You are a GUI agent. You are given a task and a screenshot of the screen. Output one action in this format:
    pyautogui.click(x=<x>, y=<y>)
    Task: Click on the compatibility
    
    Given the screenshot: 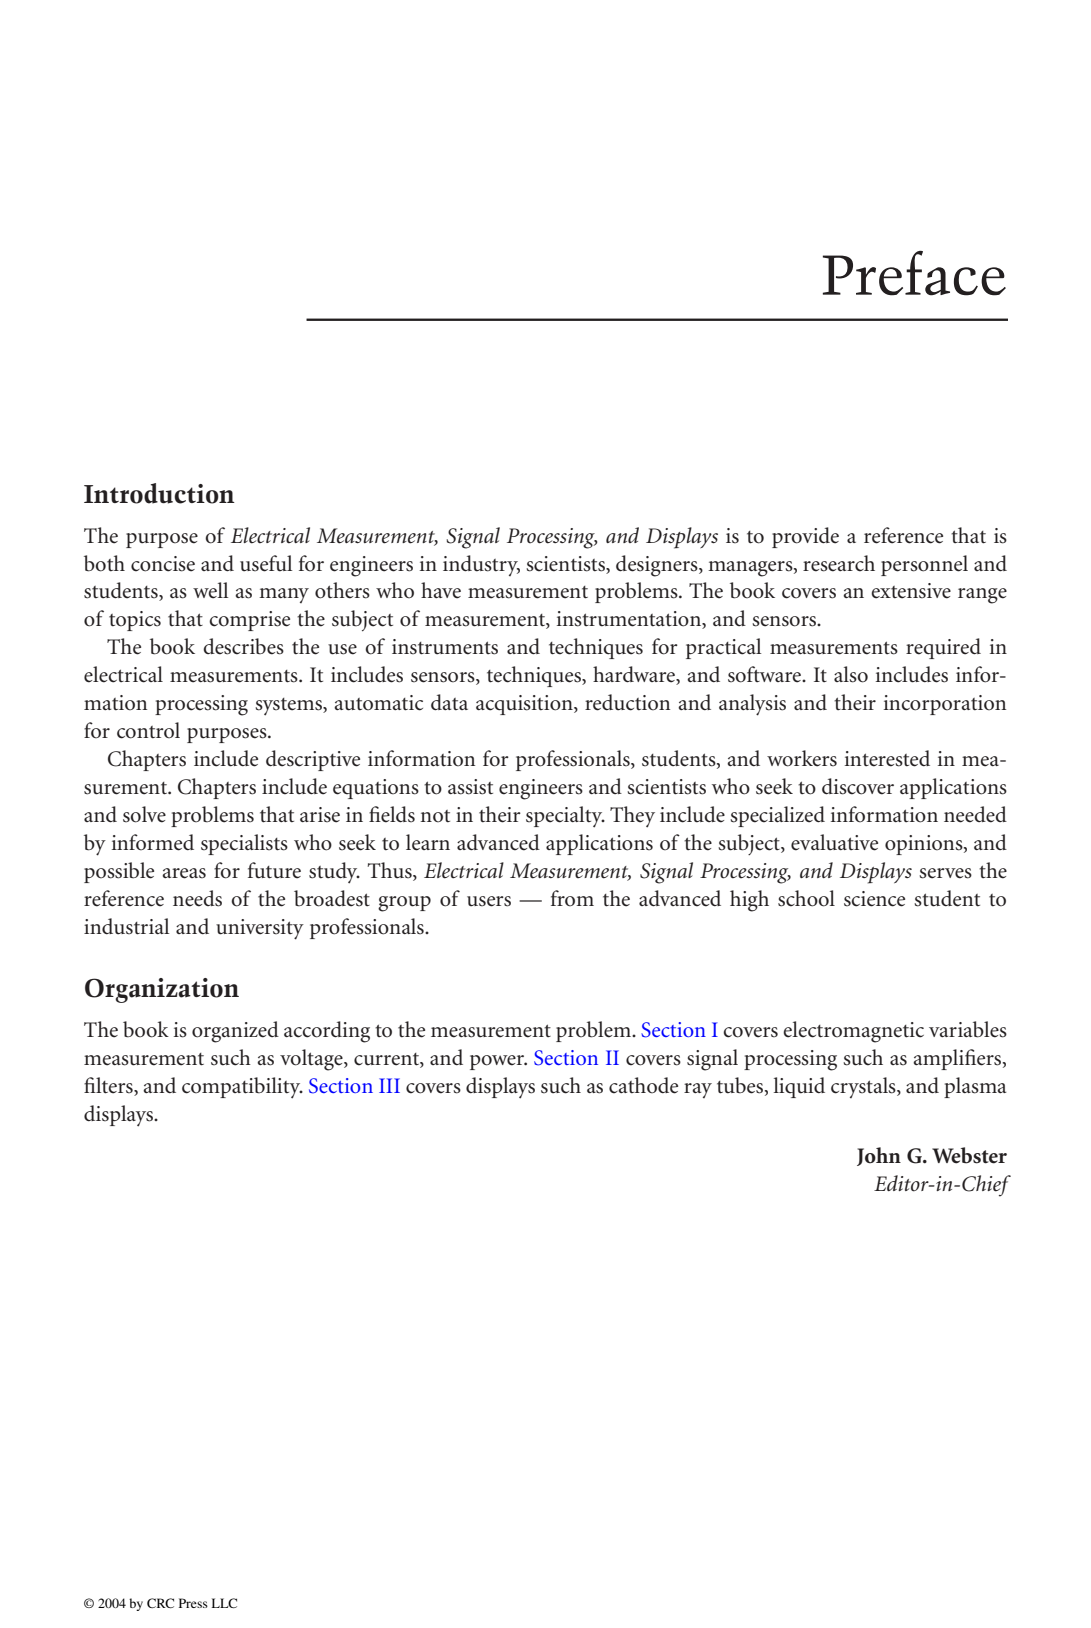 What is the action you would take?
    pyautogui.click(x=242, y=1088)
